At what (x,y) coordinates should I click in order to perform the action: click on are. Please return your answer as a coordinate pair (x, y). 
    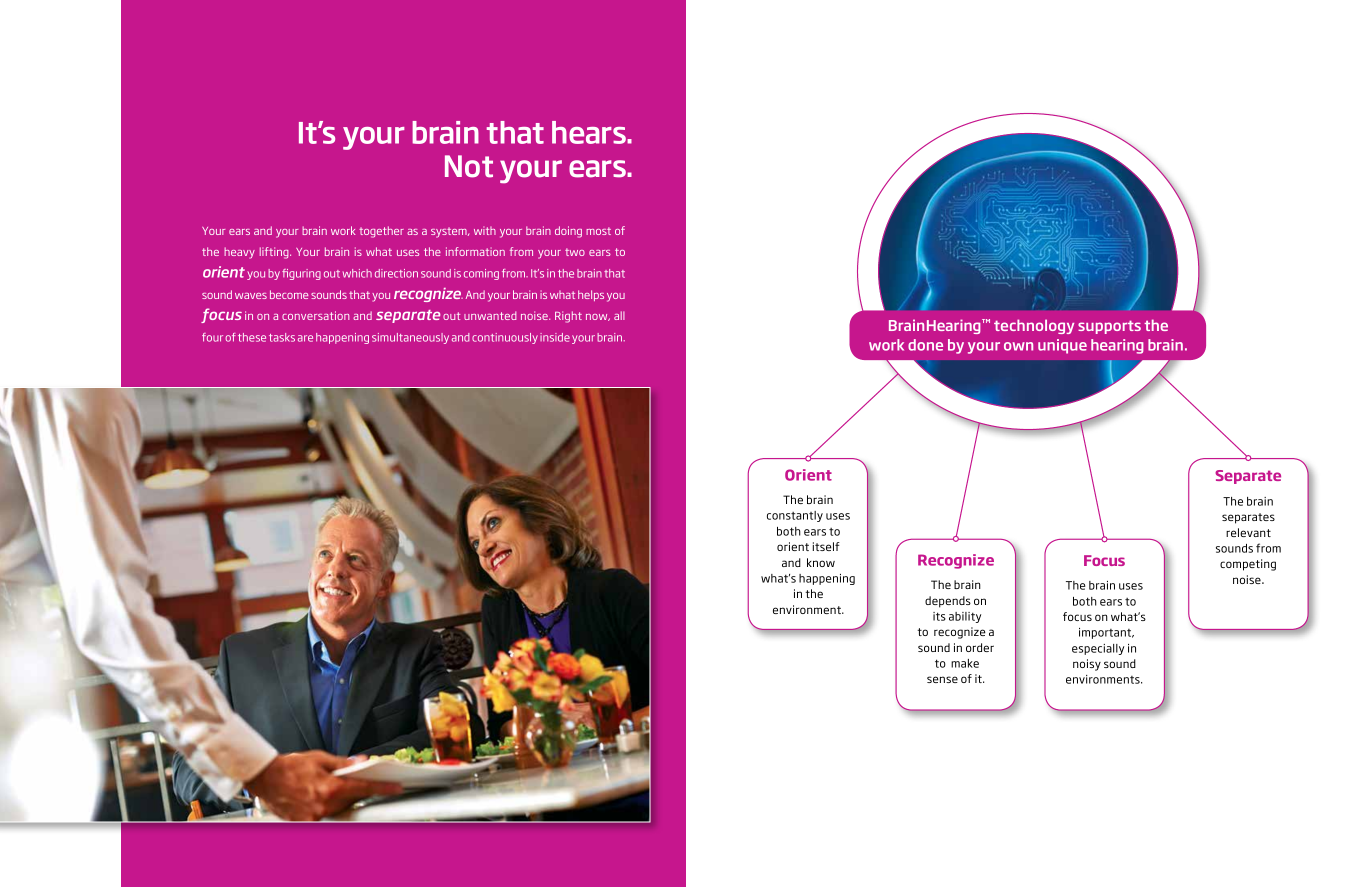
    Looking at the image, I should click on (305, 338).
